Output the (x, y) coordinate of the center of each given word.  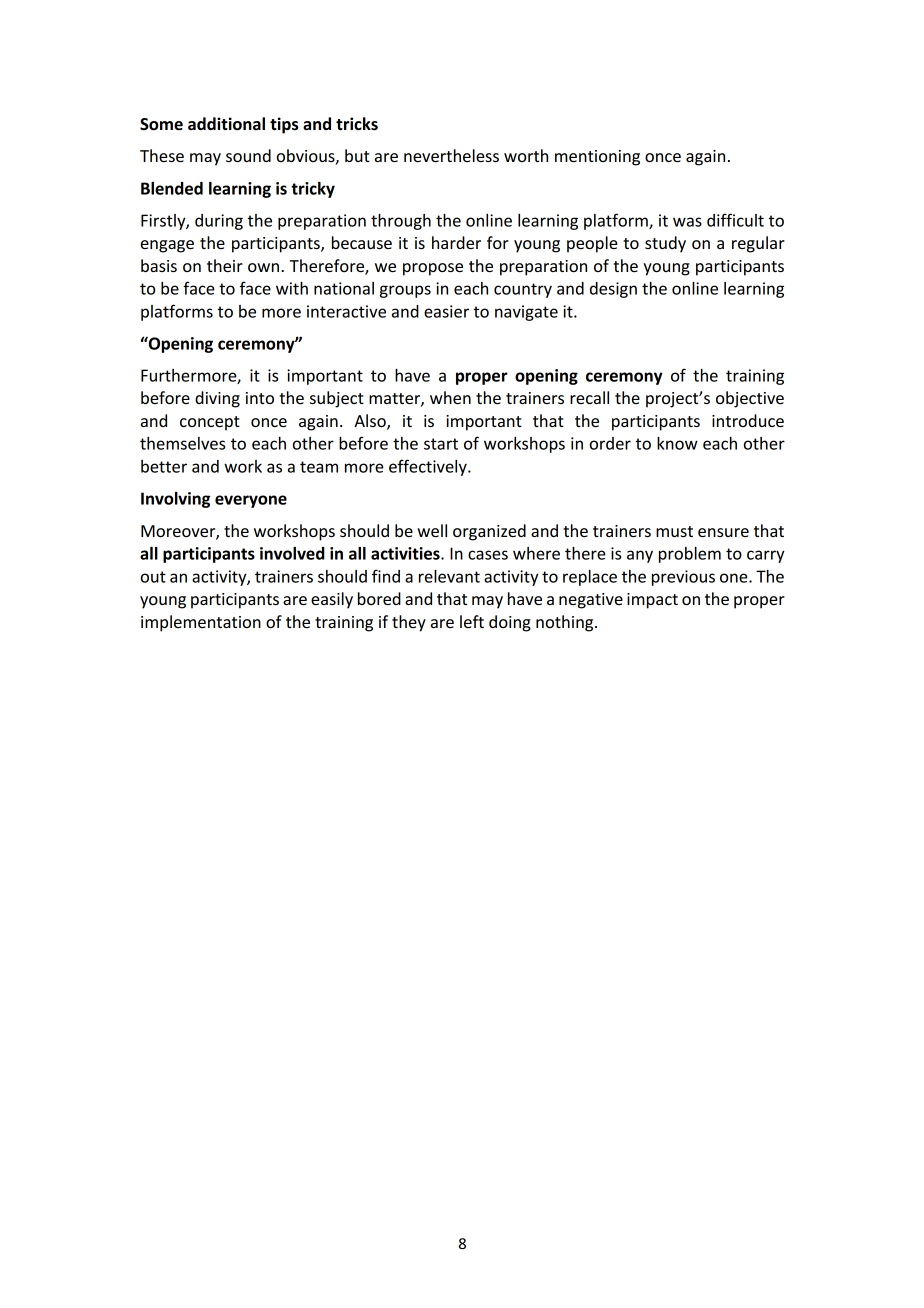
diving (217, 399)
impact (652, 601)
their (225, 265)
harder (456, 242)
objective (750, 399)
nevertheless (451, 155)
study (665, 244)
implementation (201, 623)
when (450, 397)
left (472, 621)
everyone (251, 501)
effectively (429, 467)
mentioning (597, 158)
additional (226, 124)
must (674, 531)
